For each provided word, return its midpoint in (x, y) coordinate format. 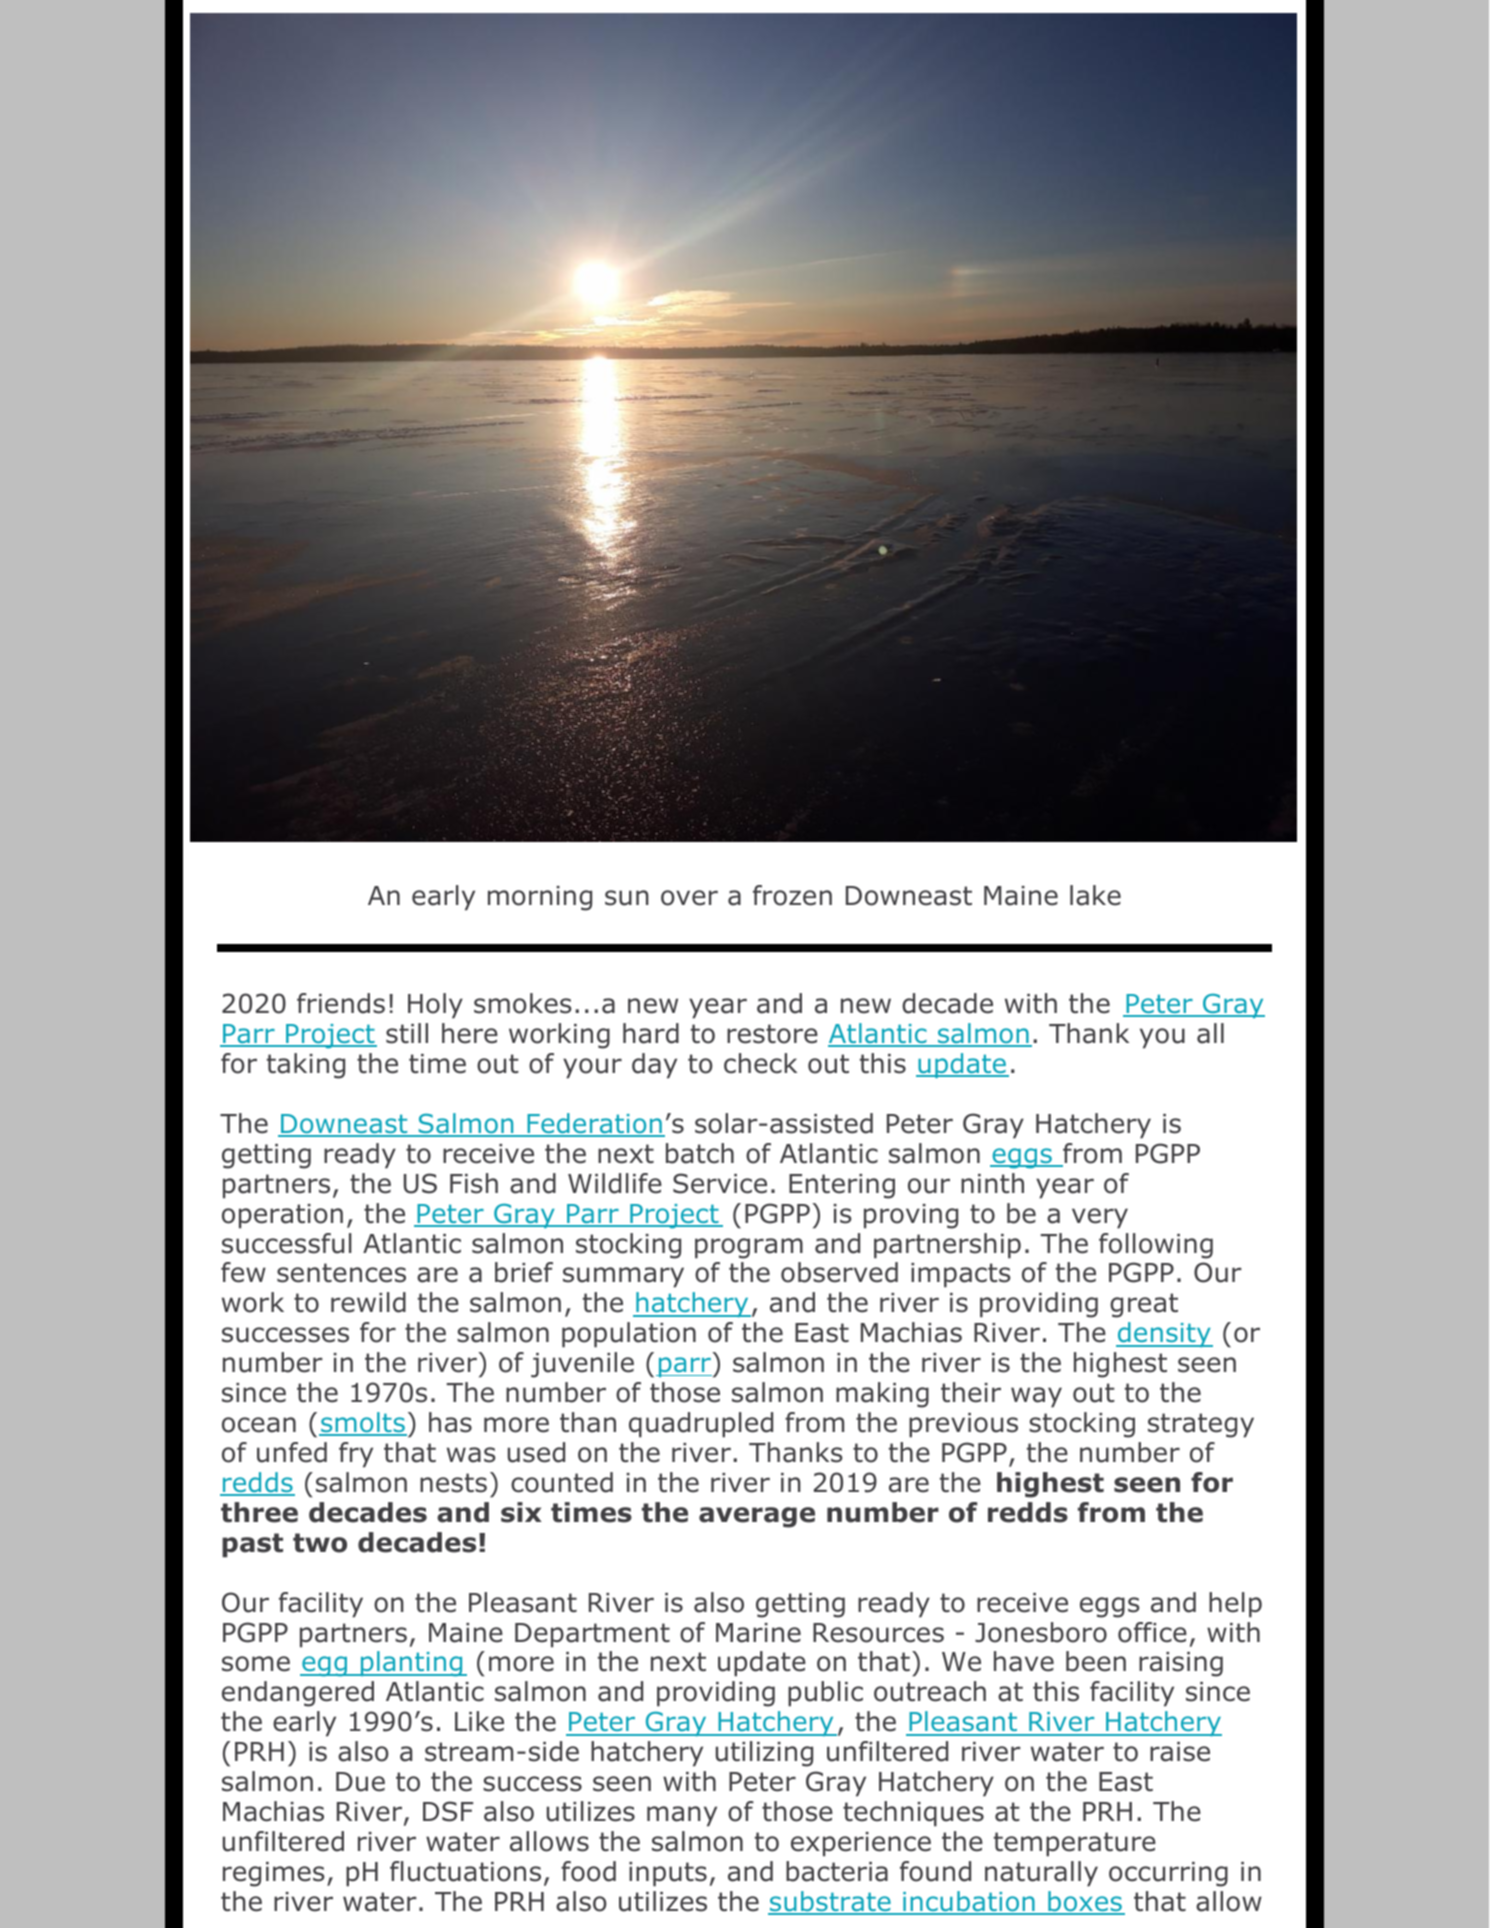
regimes (274, 1874)
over (689, 898)
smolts (363, 1423)
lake (1095, 895)
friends (341, 1003)
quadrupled (701, 1425)
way (1036, 1397)
